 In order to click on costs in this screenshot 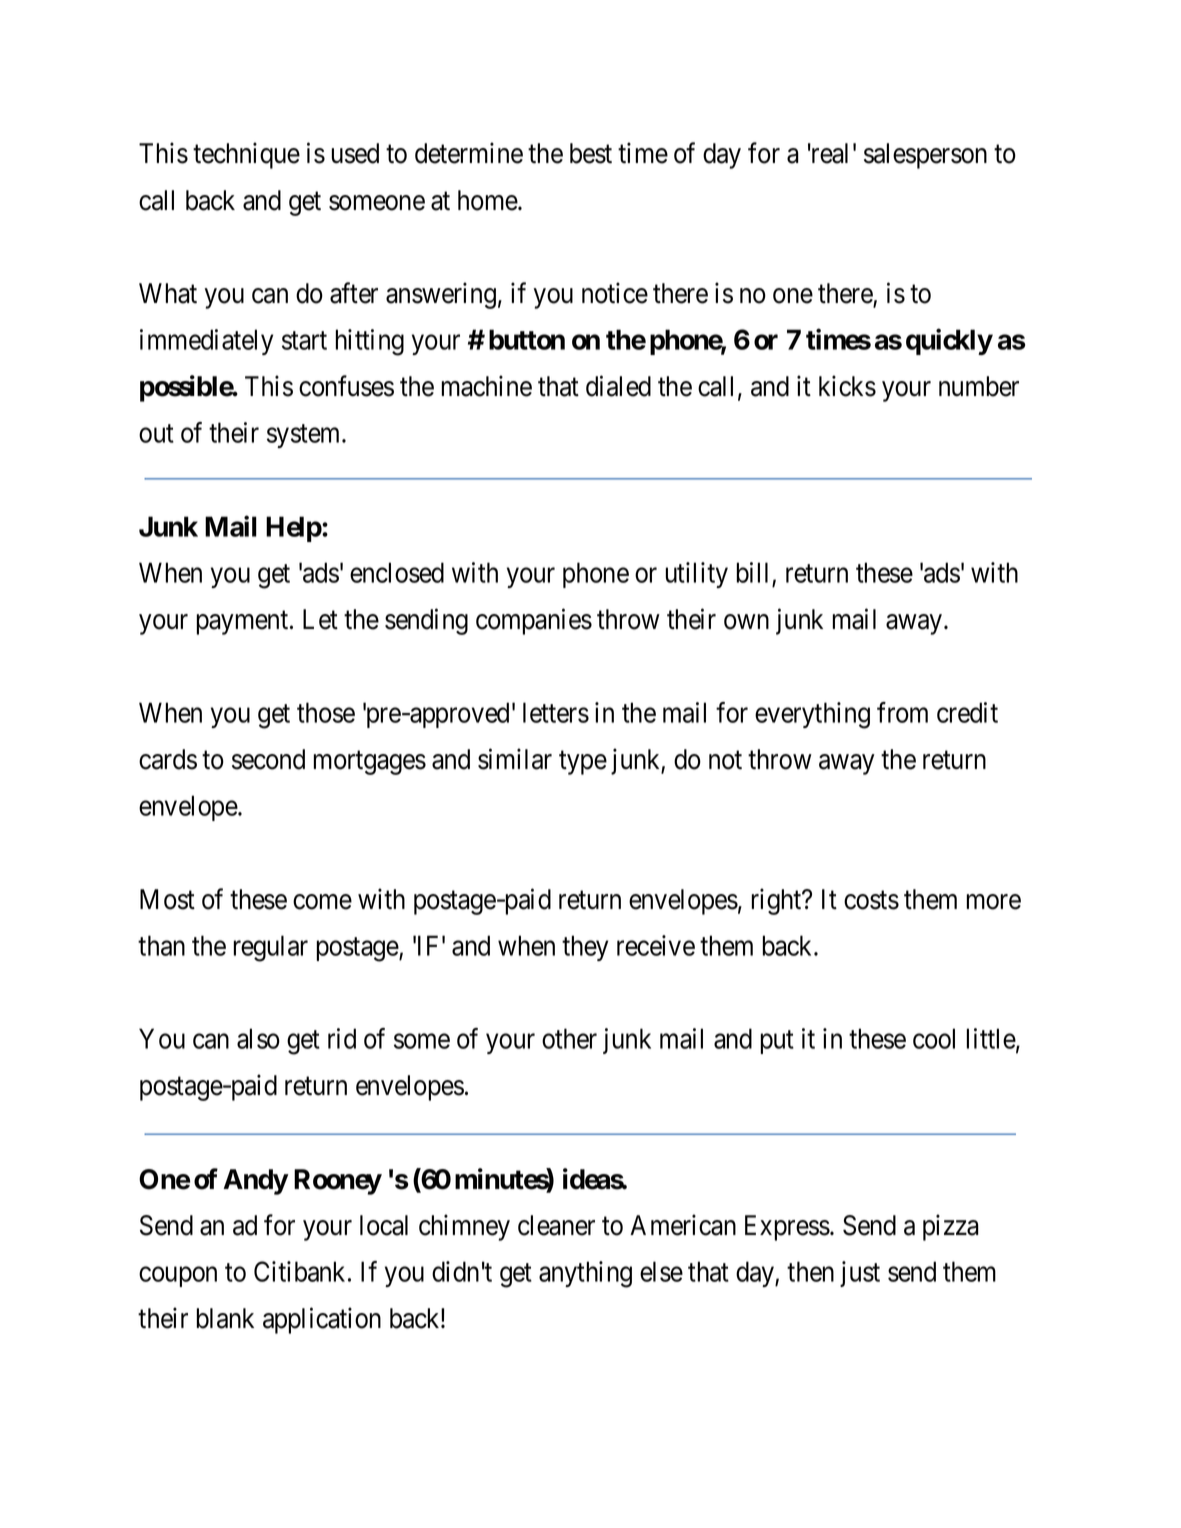, I will do `click(871, 900)`.
